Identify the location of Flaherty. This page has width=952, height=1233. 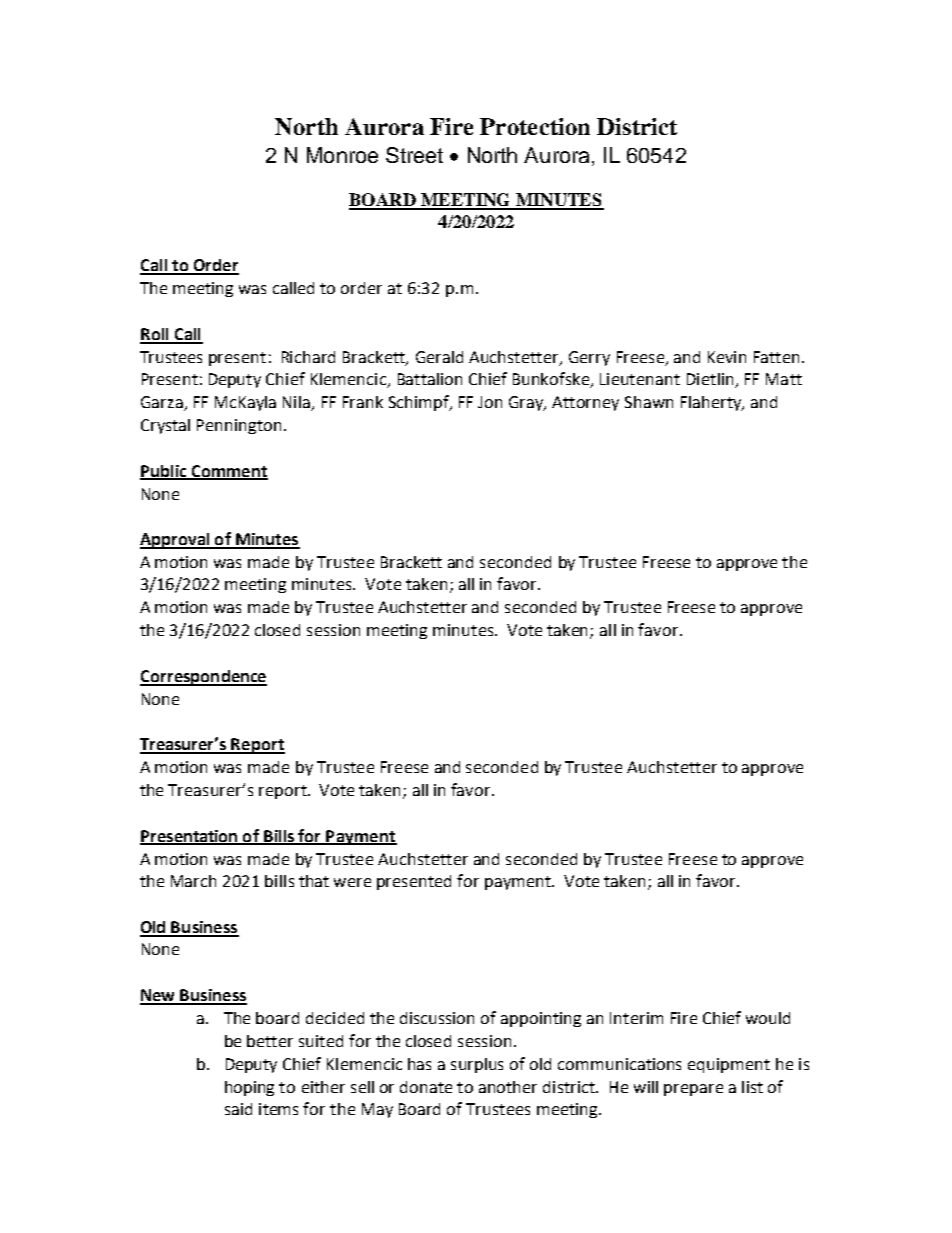
(712, 403).
